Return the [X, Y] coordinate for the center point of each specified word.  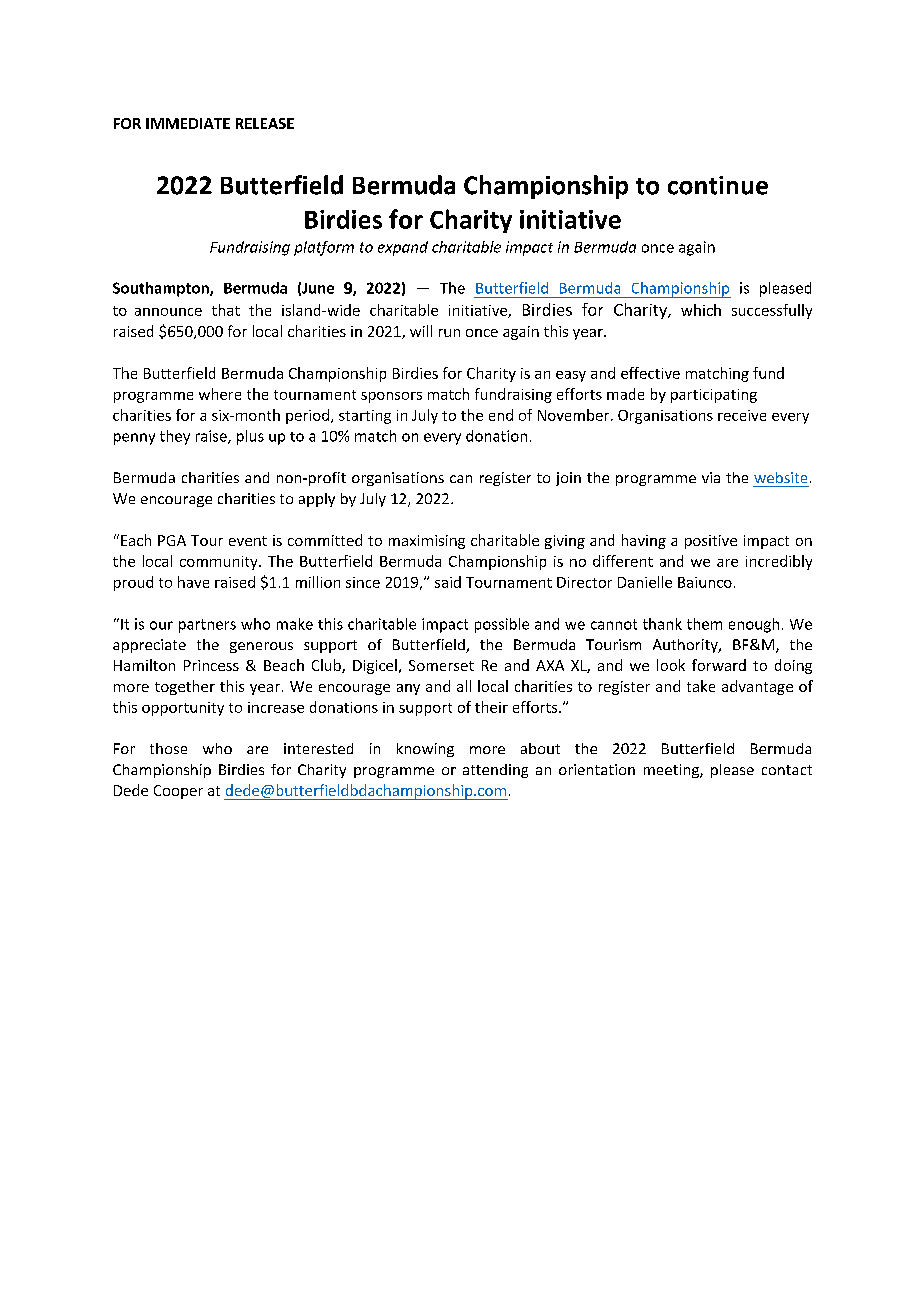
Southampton [162, 289]
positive [711, 542]
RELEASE [265, 123]
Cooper [178, 792]
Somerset [441, 665]
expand [403, 248]
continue [718, 185]
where [220, 394]
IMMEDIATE [188, 123]
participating [714, 396]
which [701, 310]
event [248, 541]
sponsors [391, 397]
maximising [427, 542]
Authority [686, 646]
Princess [211, 665]
